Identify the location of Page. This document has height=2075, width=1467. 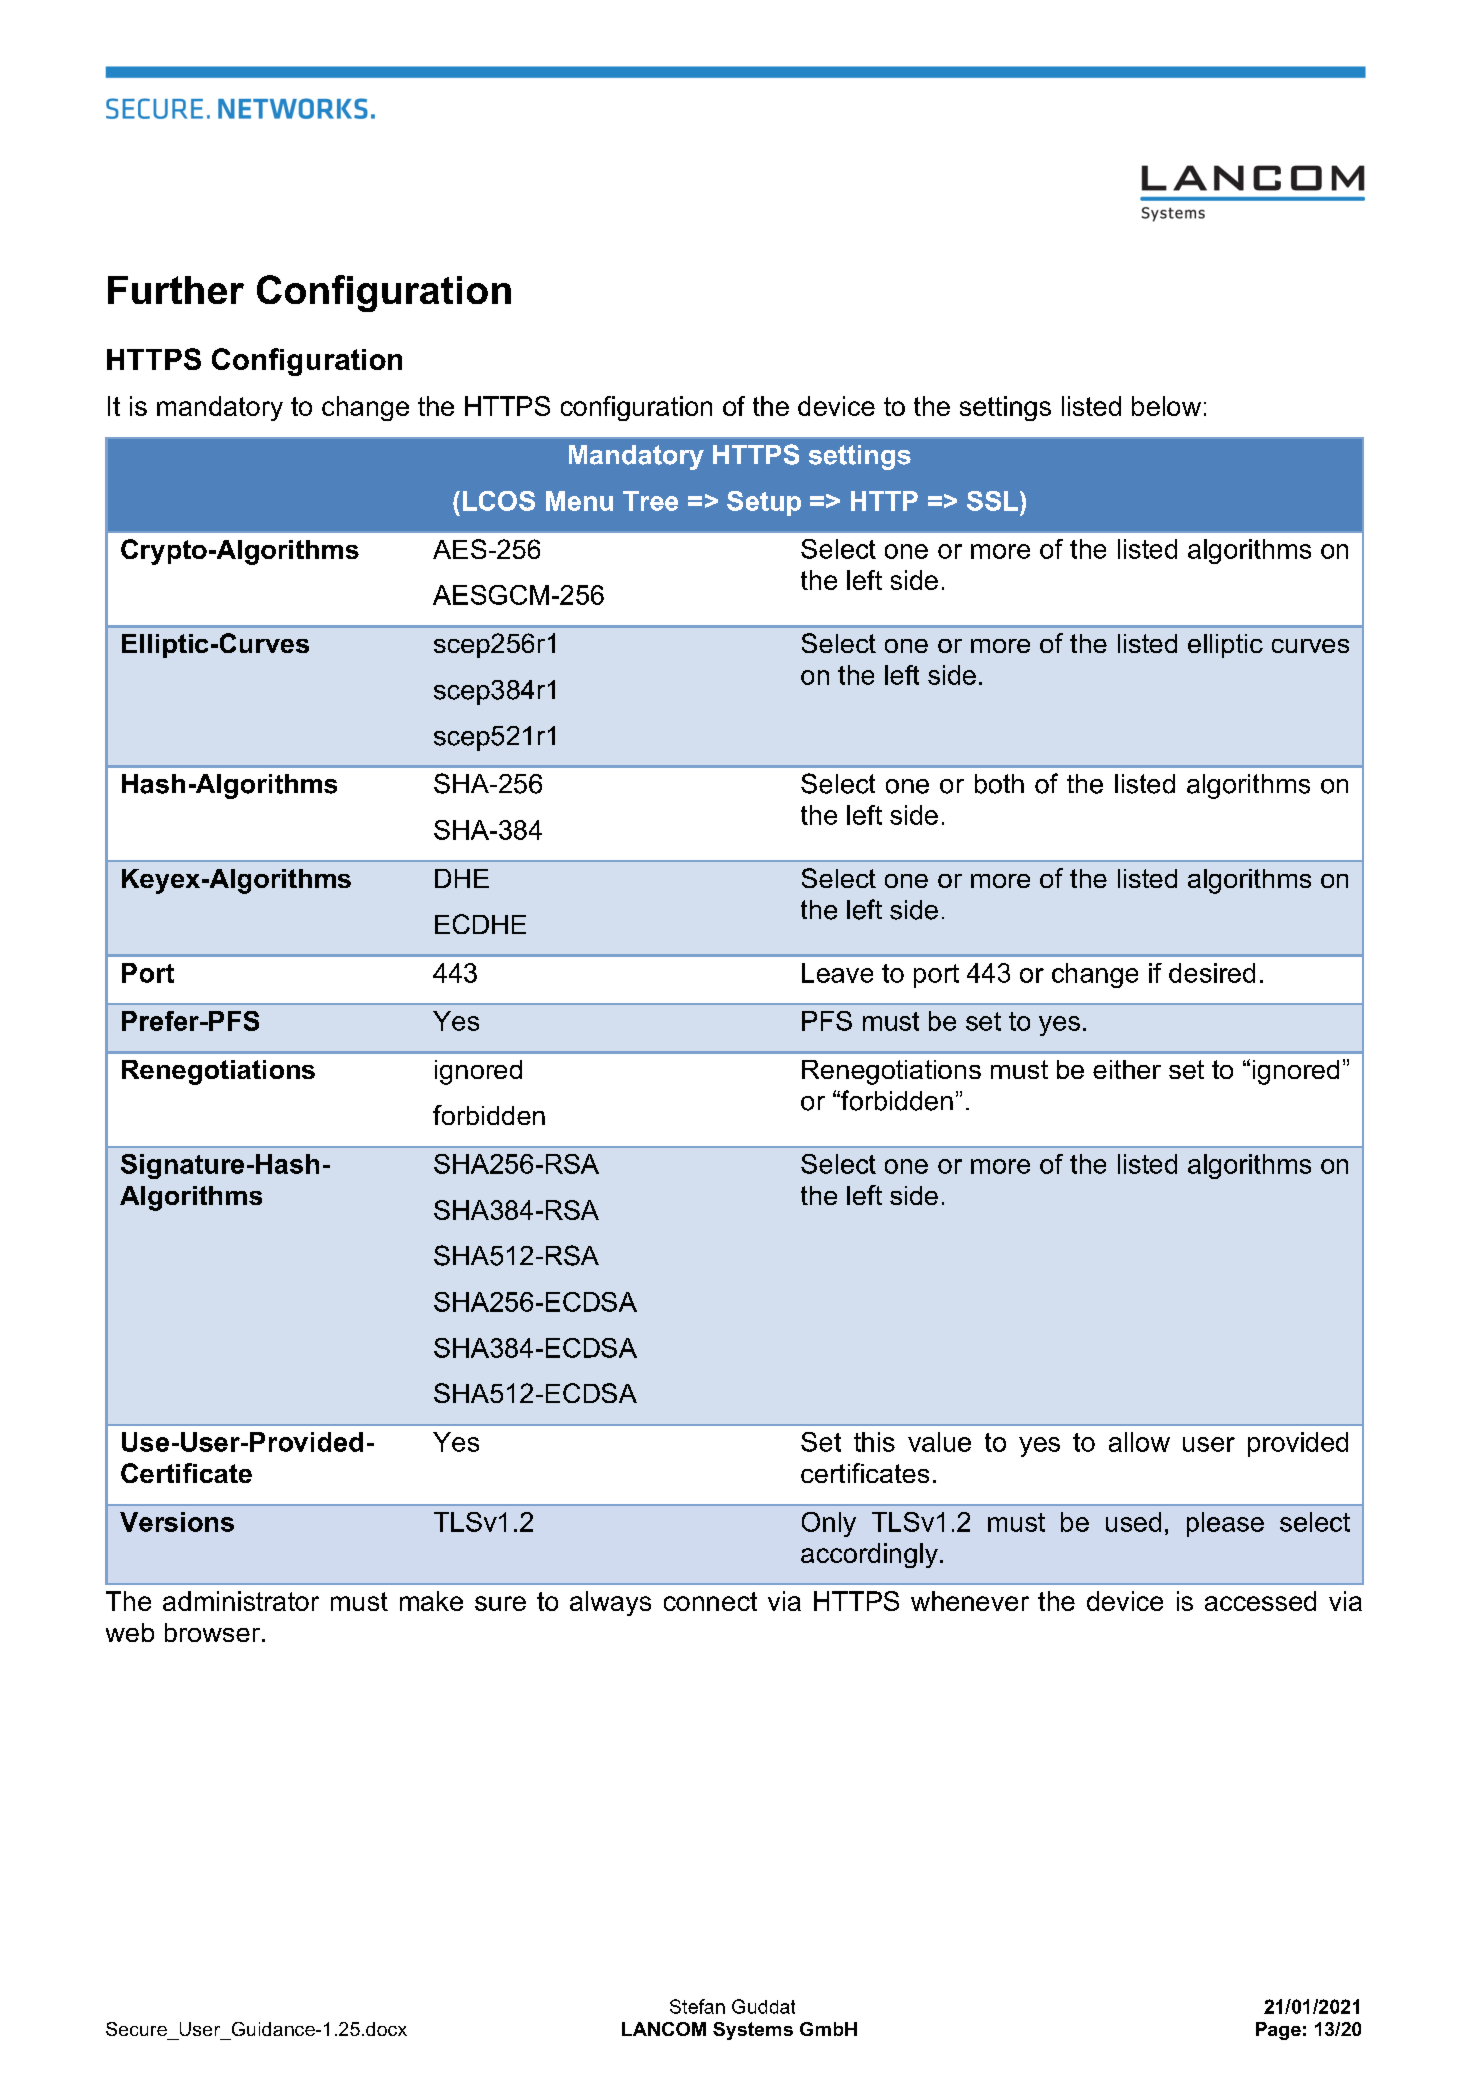
(1278, 2031).
